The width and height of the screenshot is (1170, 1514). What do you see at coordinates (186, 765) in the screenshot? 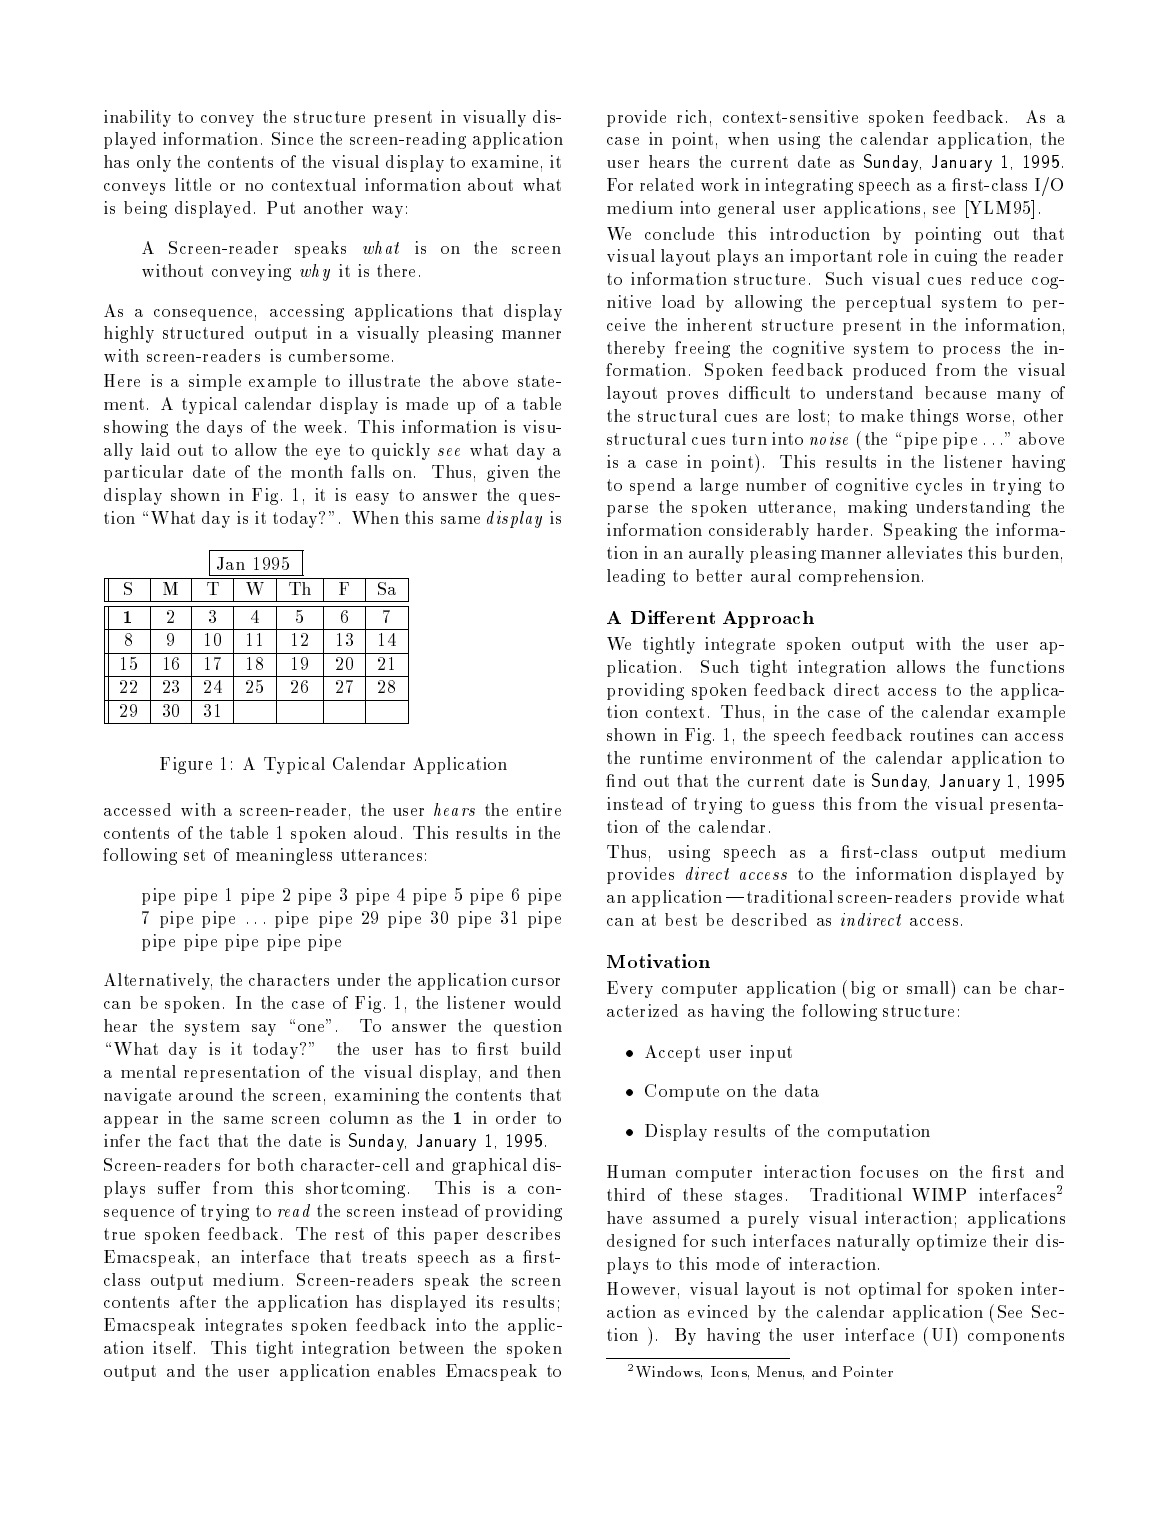
I see `Figure` at bounding box center [186, 765].
